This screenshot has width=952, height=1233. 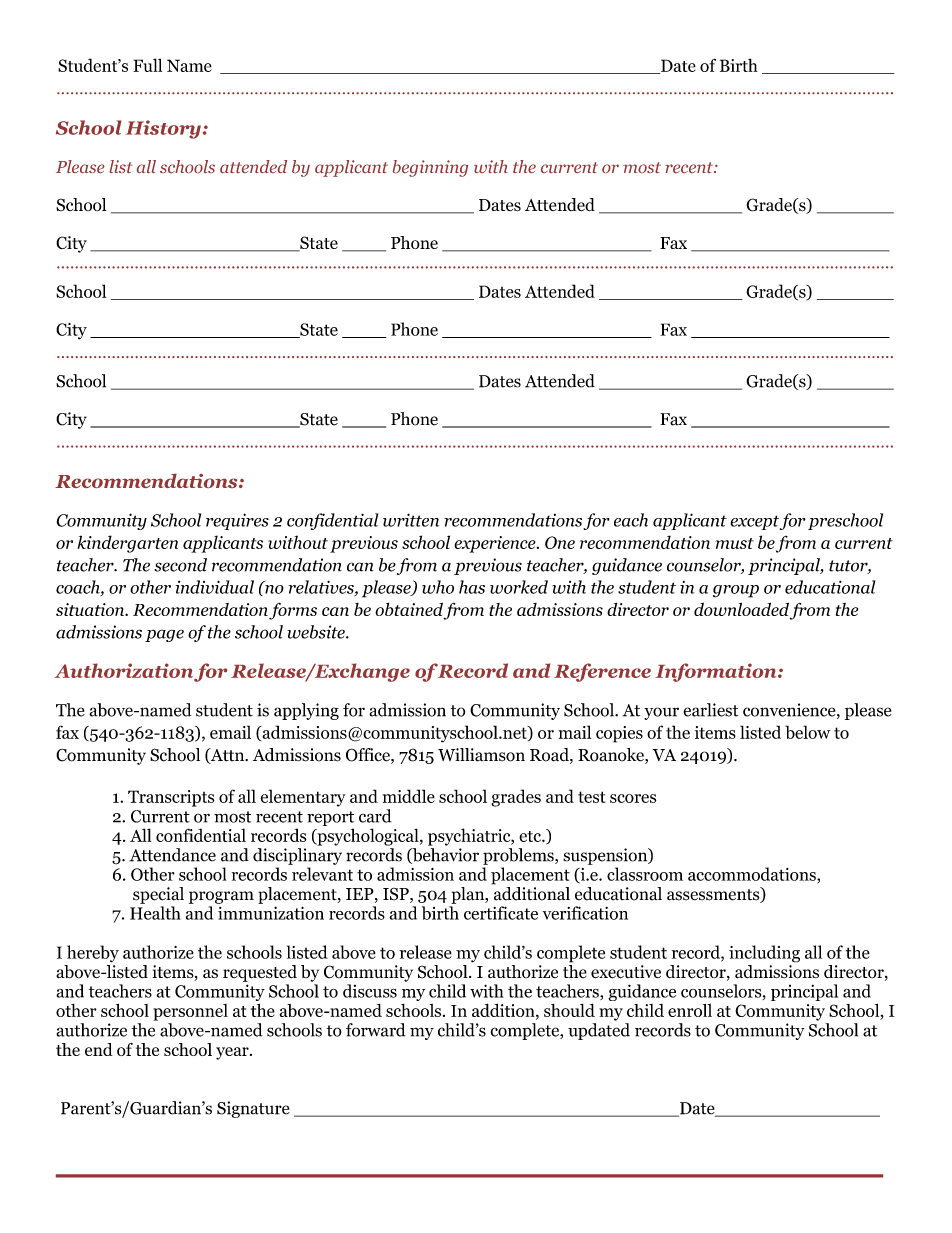 I want to click on Transcripts, so click(x=171, y=798).
